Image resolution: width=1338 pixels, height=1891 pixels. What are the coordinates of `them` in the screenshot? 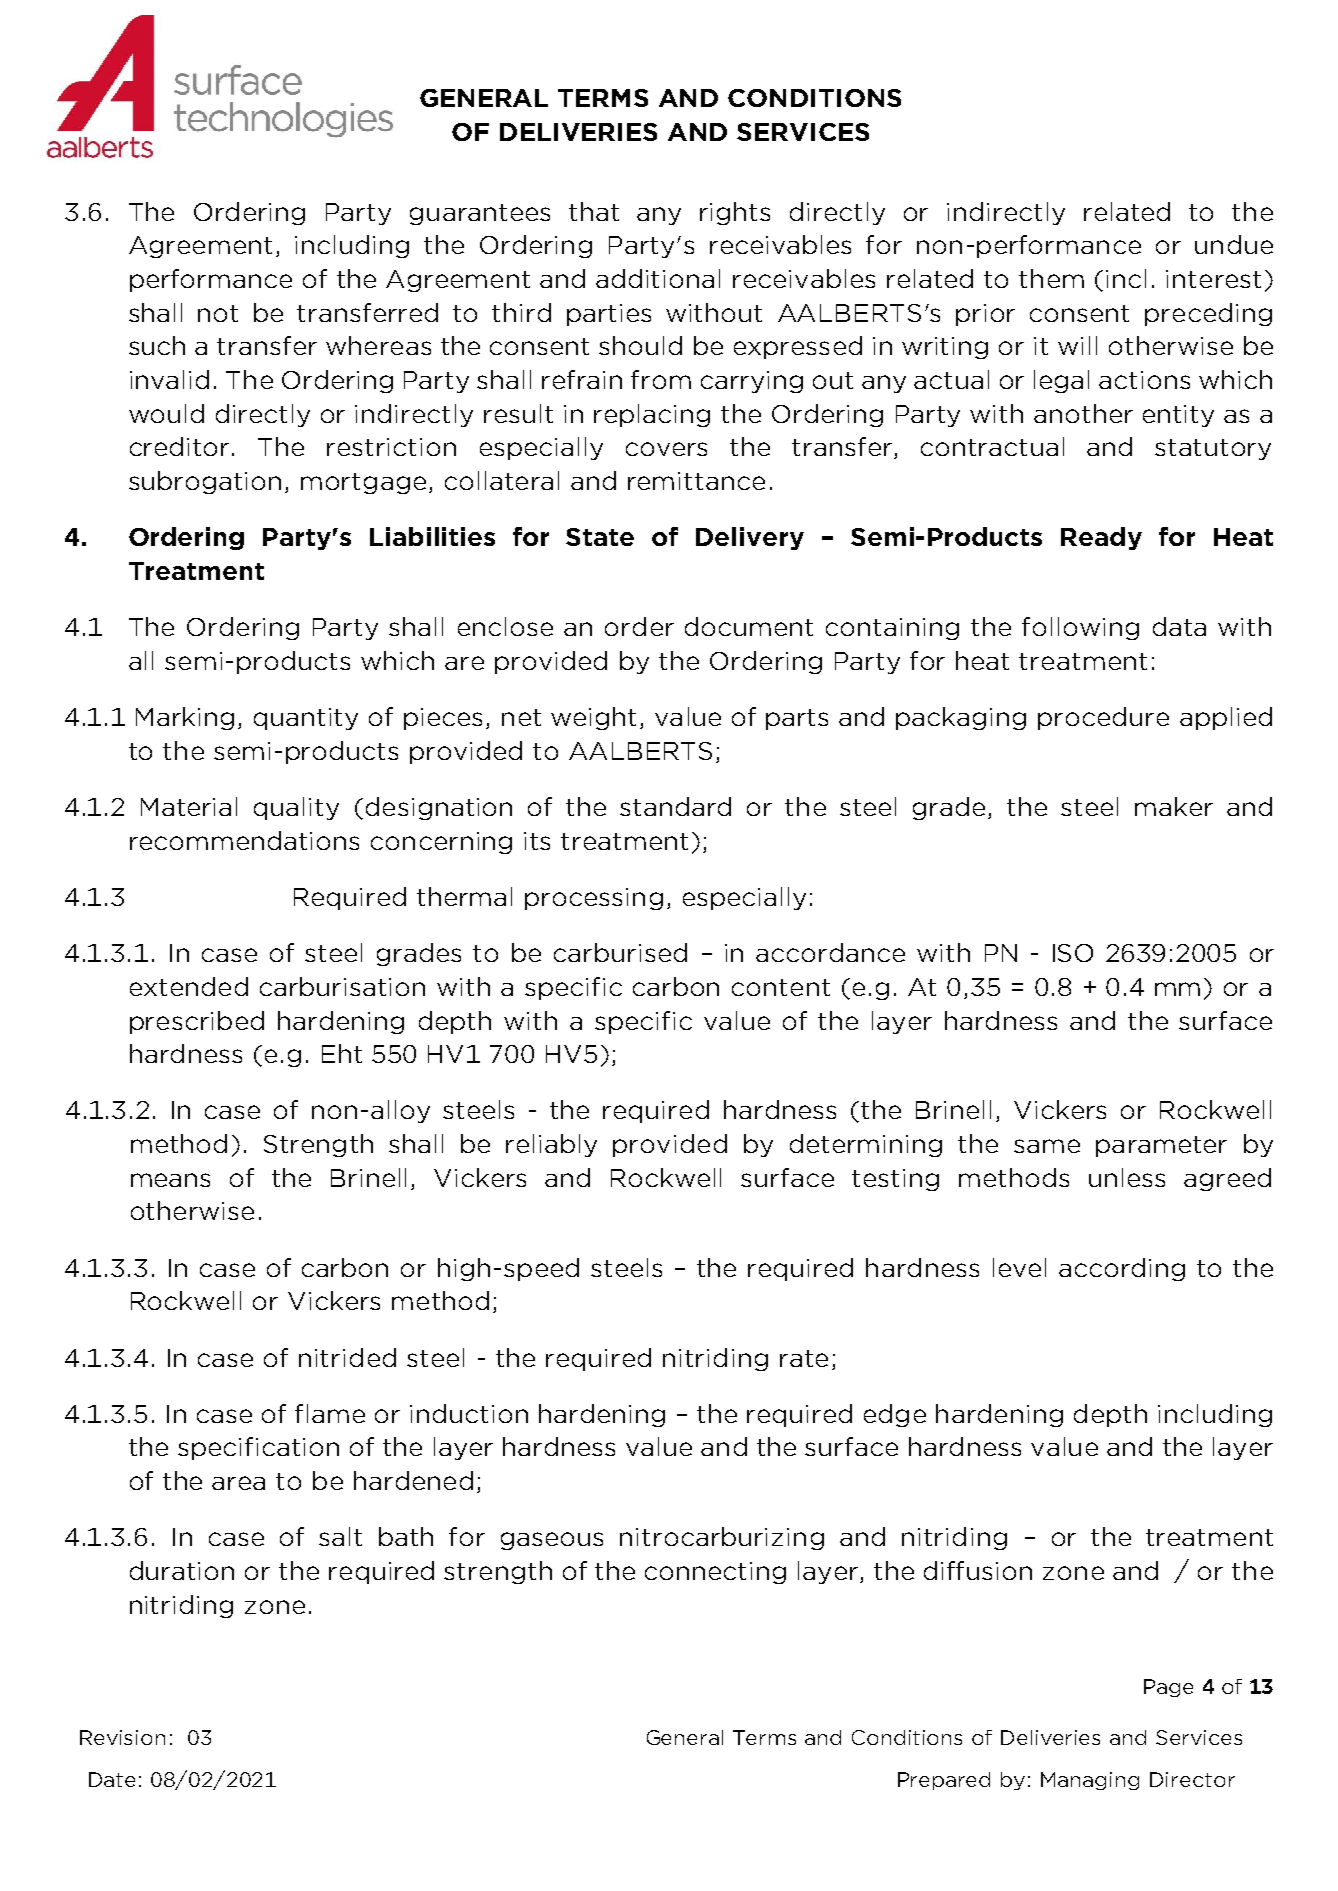 It's located at (1051, 278).
